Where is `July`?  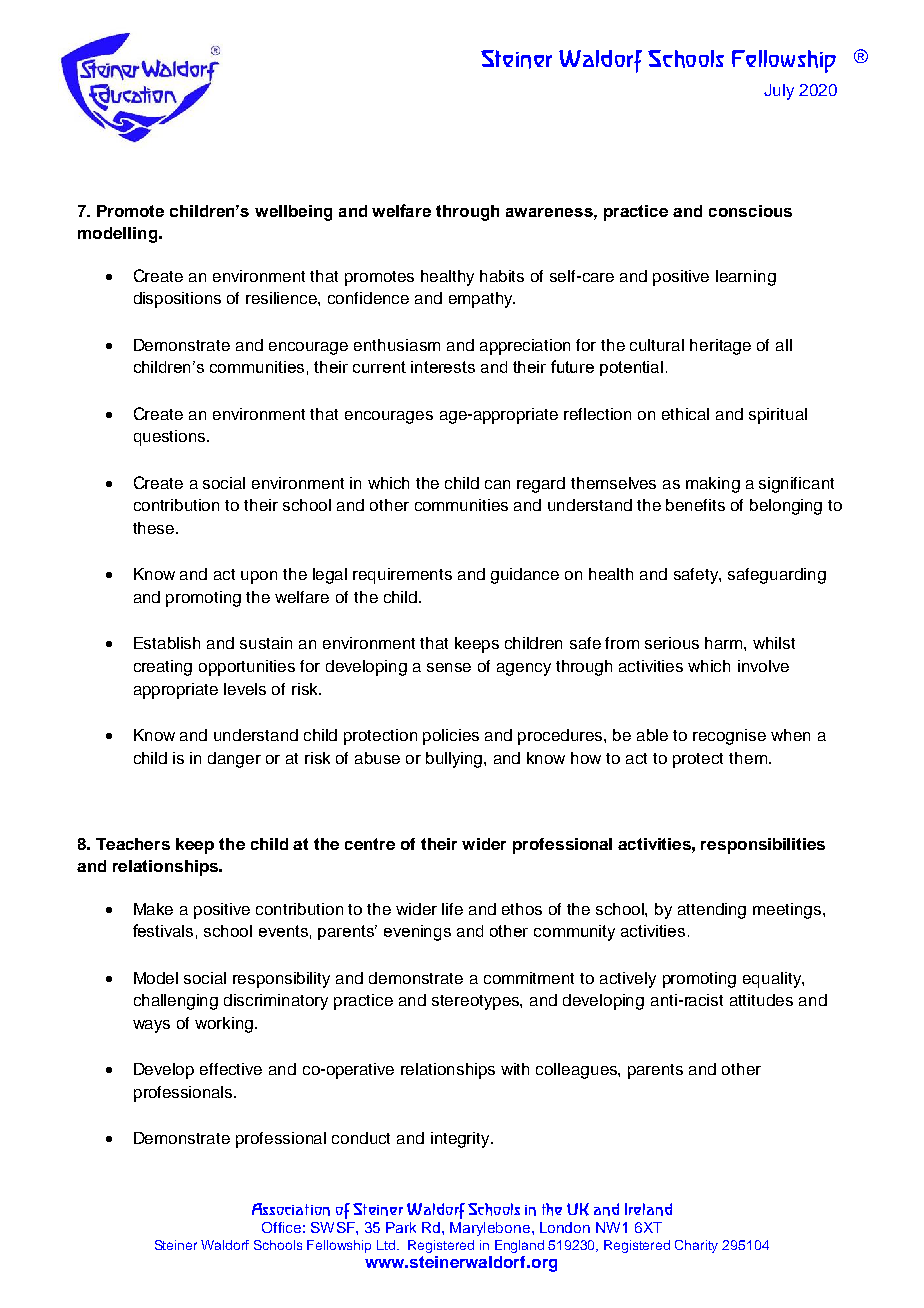
July is located at coordinates (779, 92).
